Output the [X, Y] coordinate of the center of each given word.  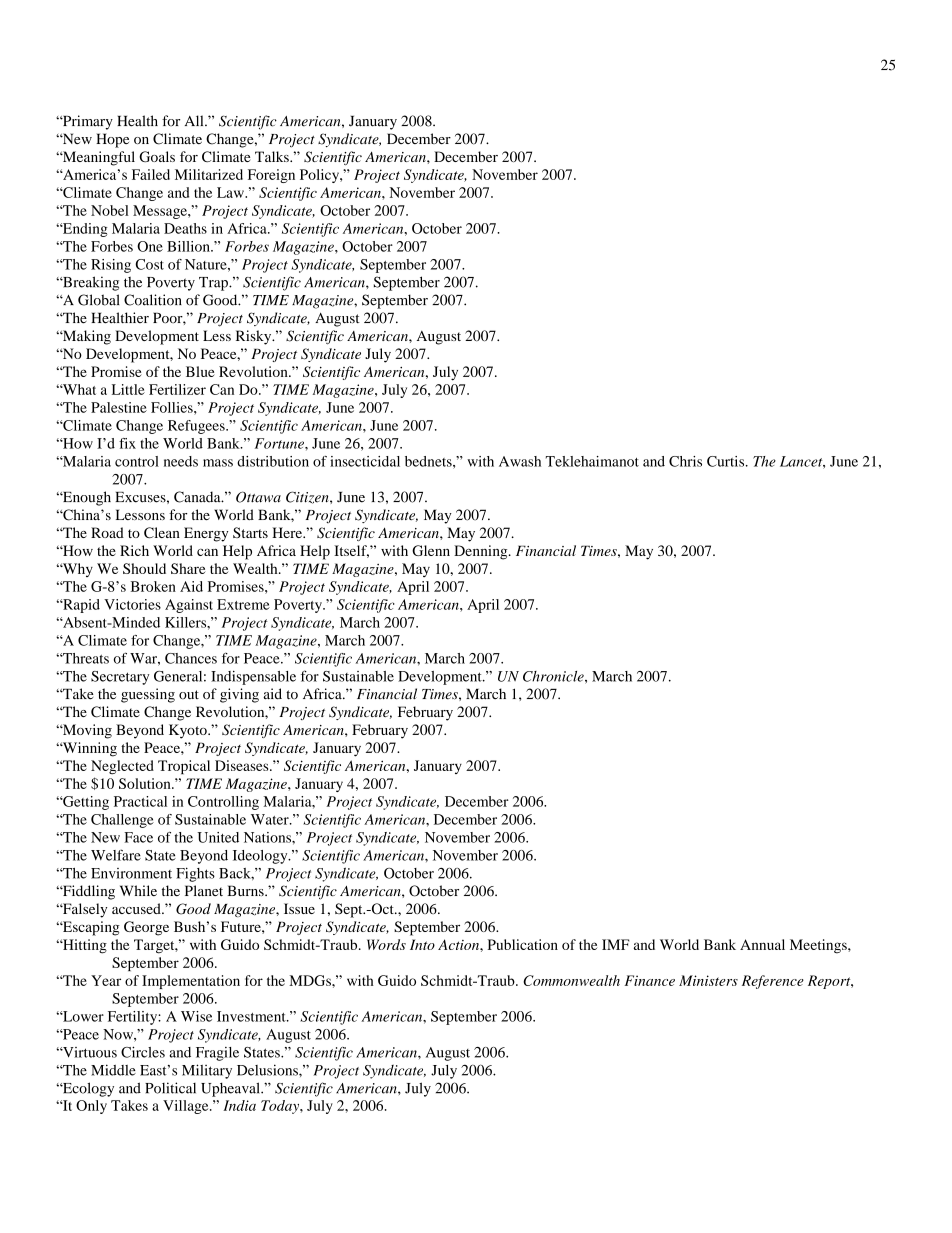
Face [138, 837]
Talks [273, 156]
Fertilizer [177, 389]
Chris [685, 461]
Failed [151, 174]
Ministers [708, 980]
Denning [482, 552]
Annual [762, 944]
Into [422, 944]
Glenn [431, 550]
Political [170, 1088]
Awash [520, 461]
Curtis [727, 461]
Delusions [268, 1070]
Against [189, 606]
